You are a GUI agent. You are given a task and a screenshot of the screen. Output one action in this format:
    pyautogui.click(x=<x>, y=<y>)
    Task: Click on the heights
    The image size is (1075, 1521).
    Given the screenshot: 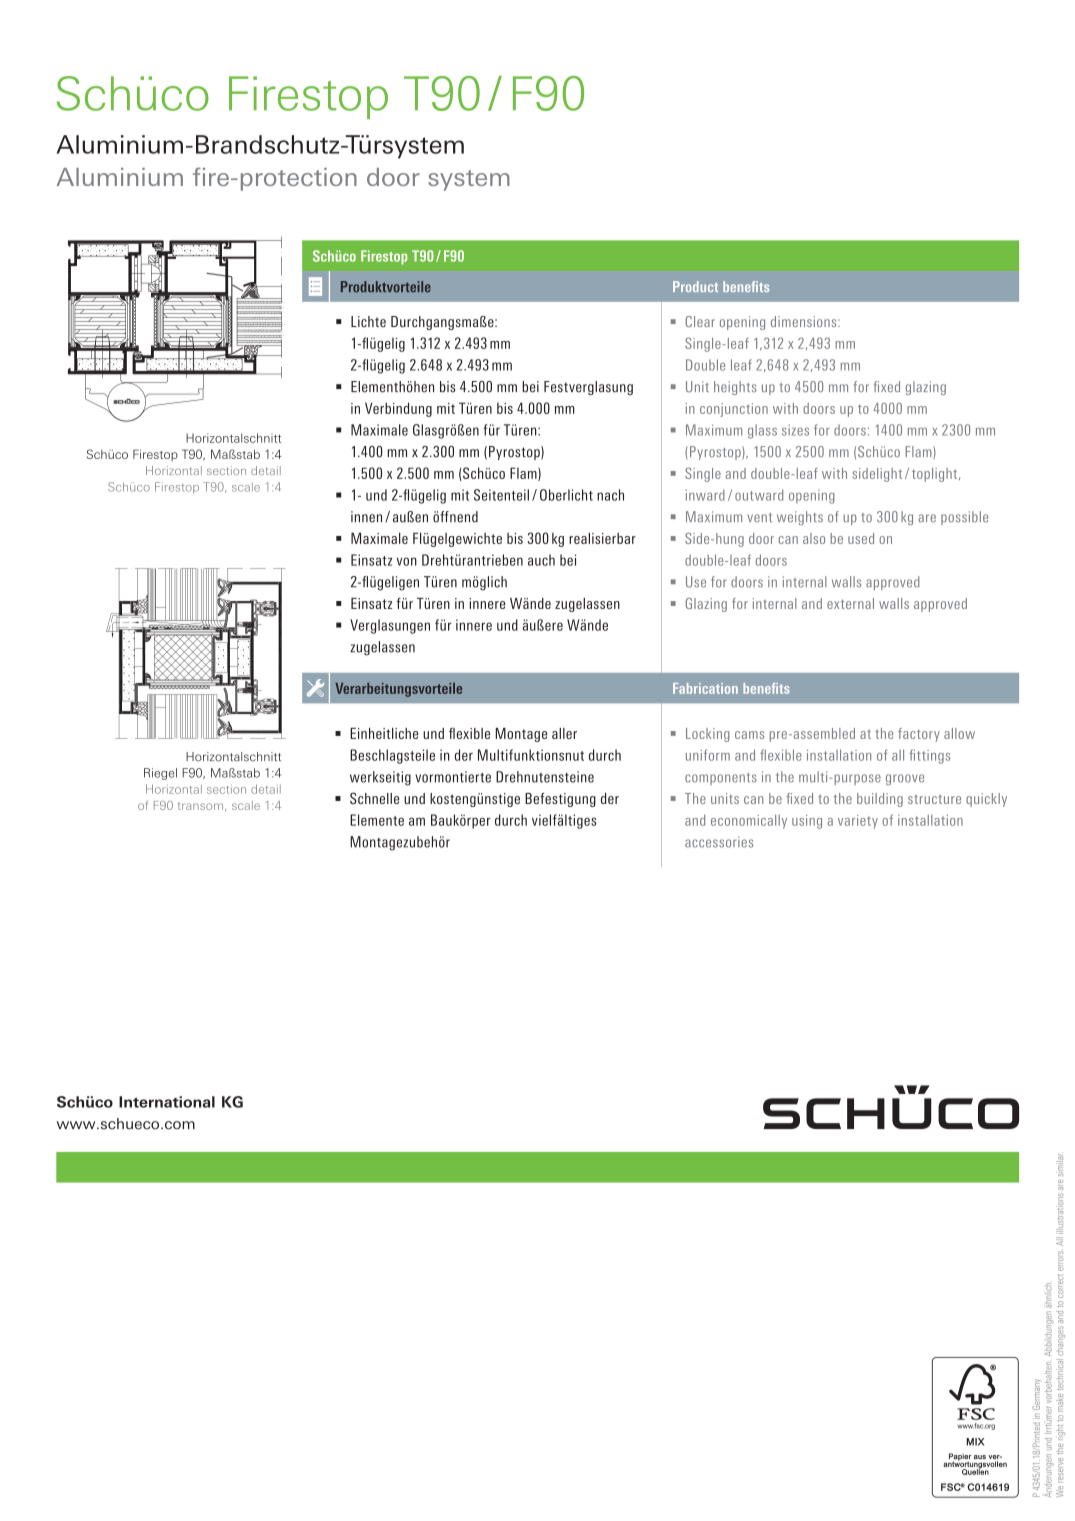 What is the action you would take?
    pyautogui.click(x=735, y=388)
